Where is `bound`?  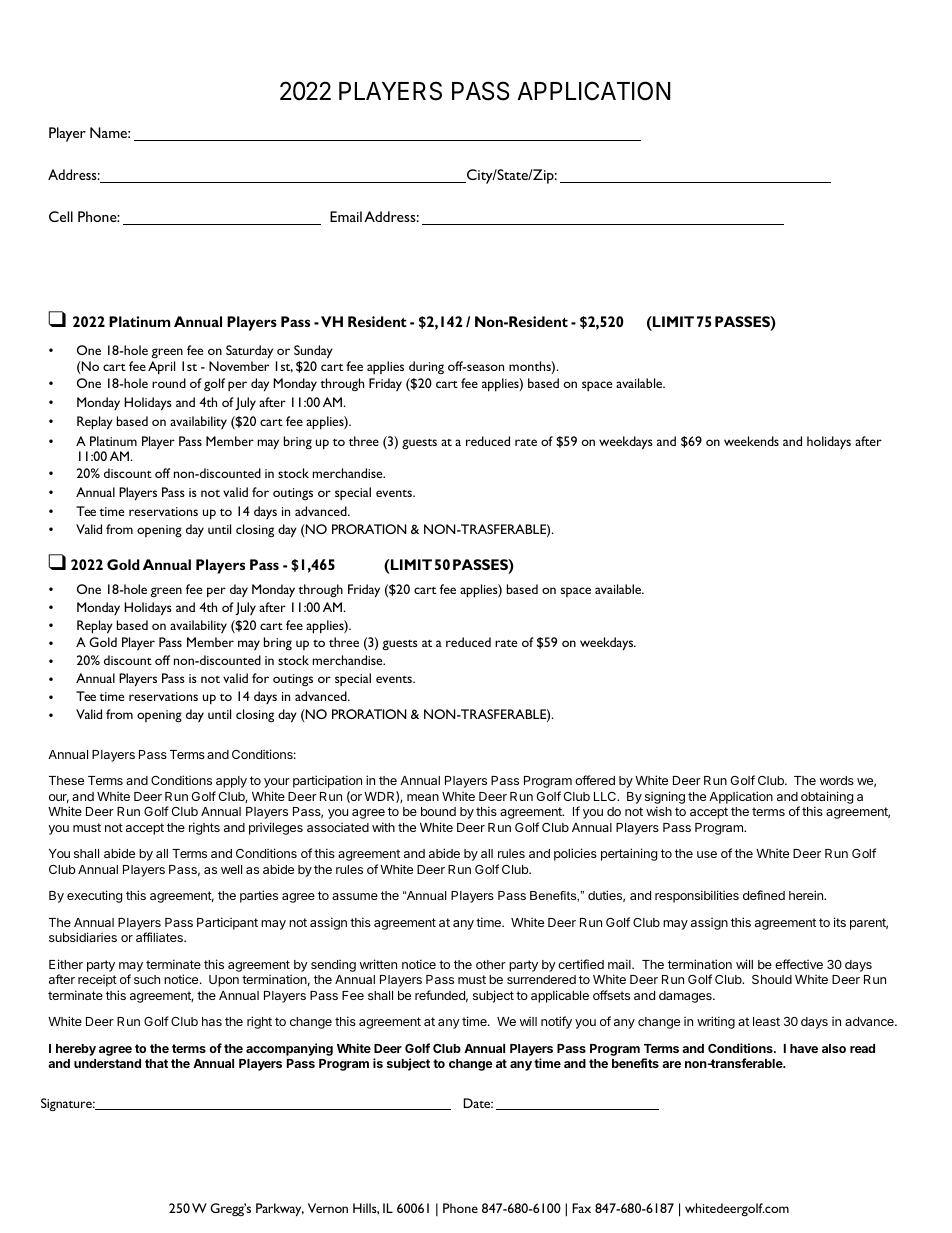 bound is located at coordinates (438, 811).
